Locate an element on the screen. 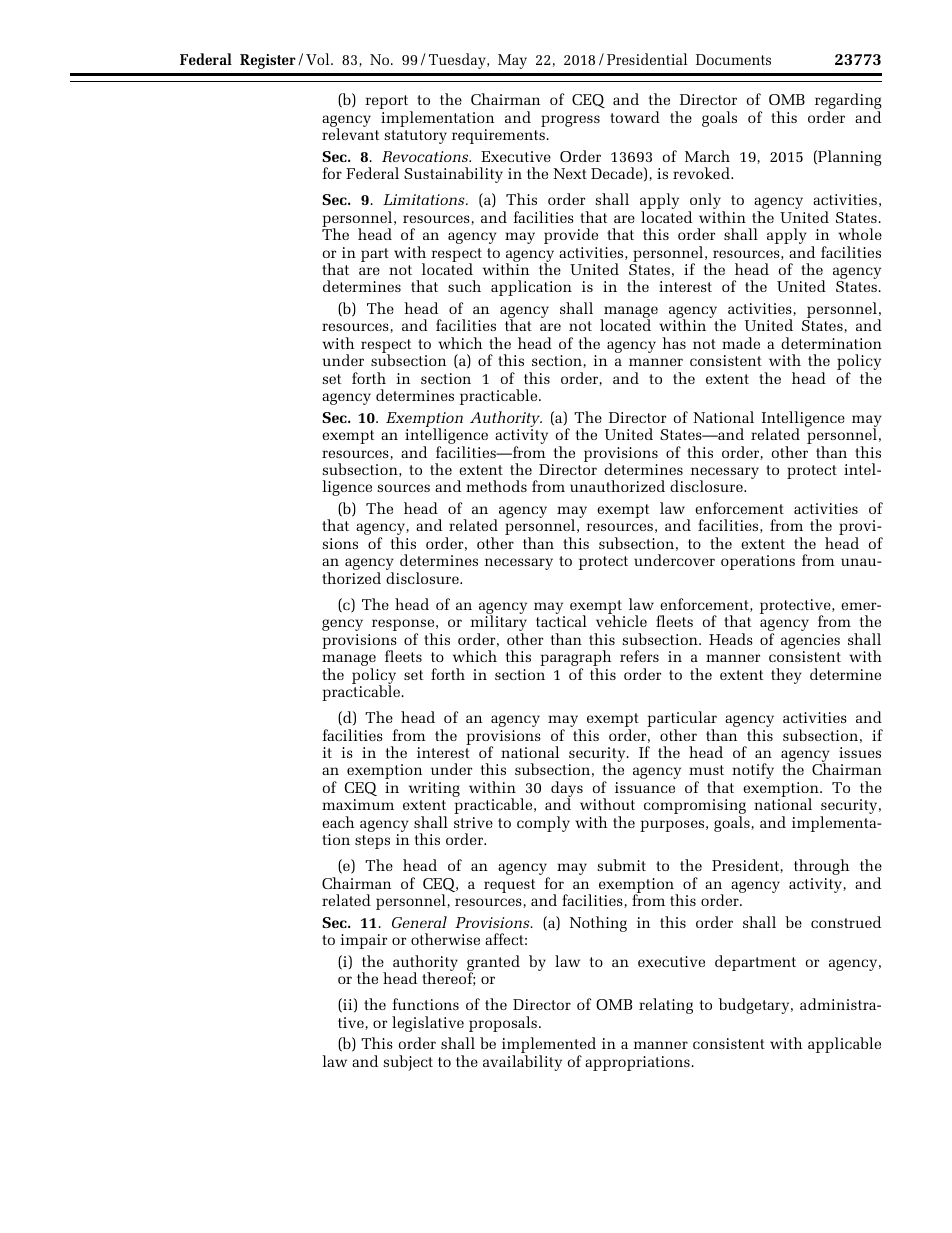  agencies is located at coordinates (810, 641).
